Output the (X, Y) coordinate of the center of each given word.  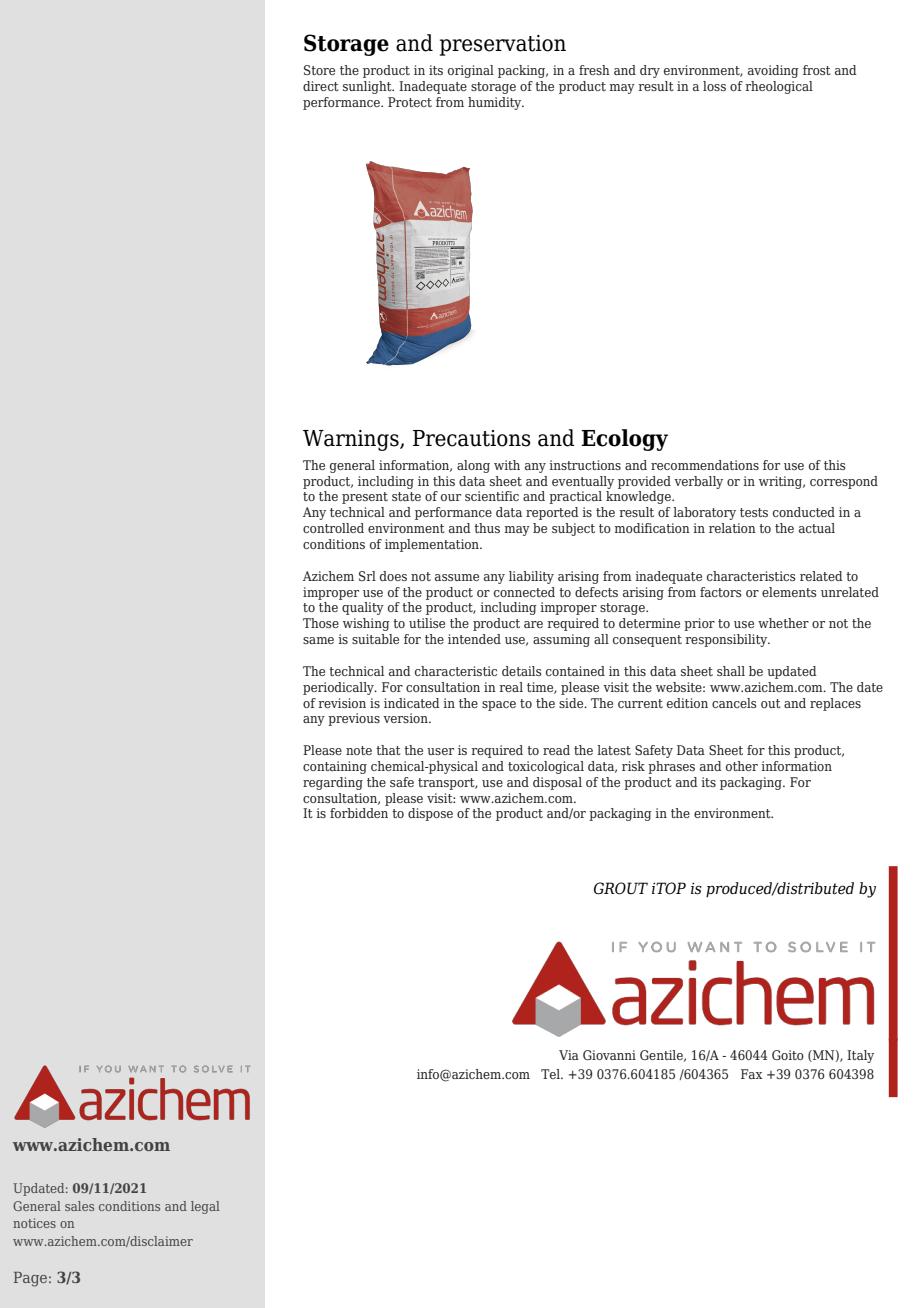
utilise (427, 623)
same (318, 640)
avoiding (773, 71)
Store (319, 70)
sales (79, 1206)
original (471, 71)
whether (783, 623)
